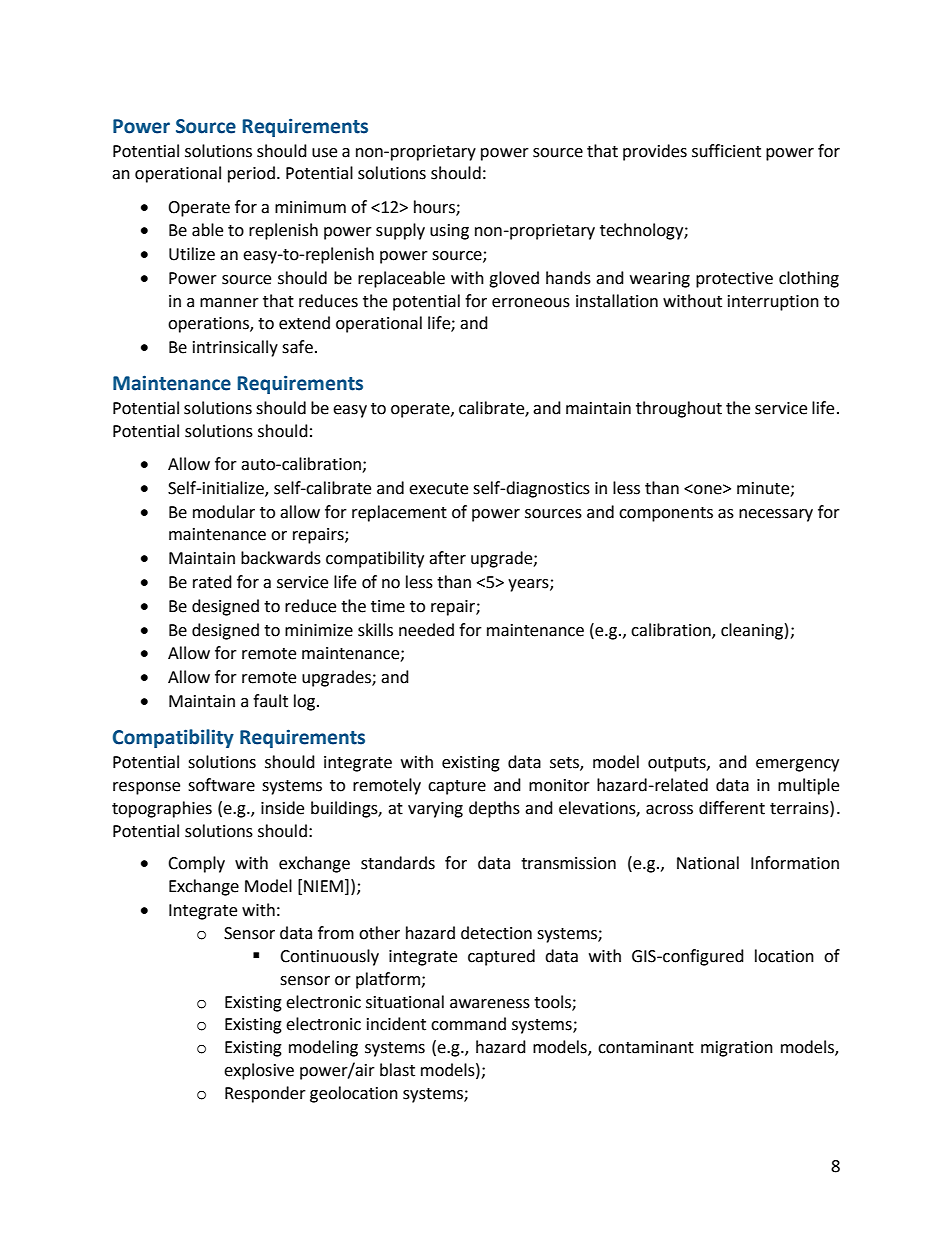 The width and height of the screenshot is (952, 1233). What do you see at coordinates (494, 809) in the screenshot?
I see `depths` at bounding box center [494, 809].
